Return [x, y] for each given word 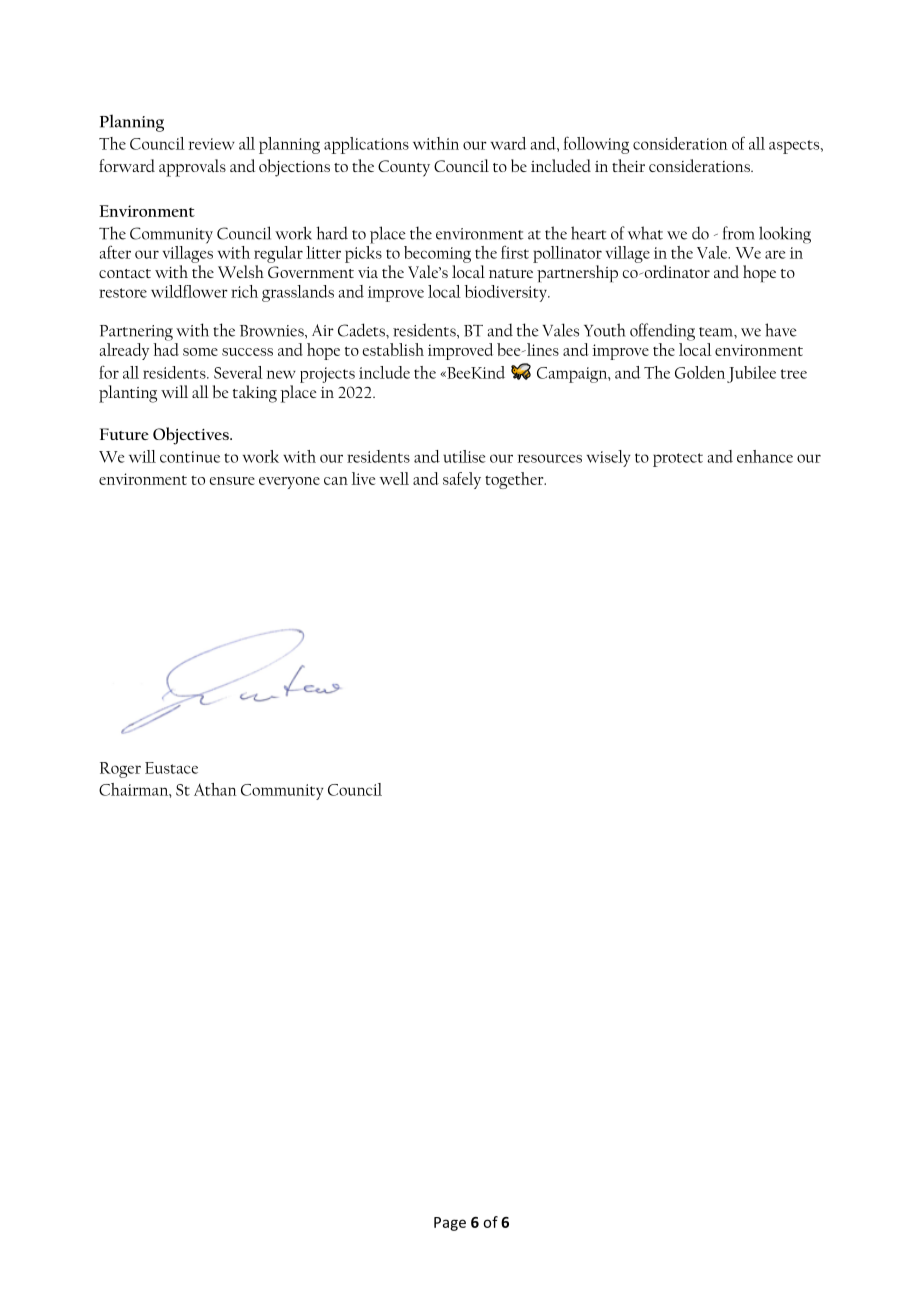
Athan [215, 789]
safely [462, 480]
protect [678, 460]
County [404, 168]
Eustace [171, 768]
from [739, 233]
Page [450, 1224]
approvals [192, 168]
